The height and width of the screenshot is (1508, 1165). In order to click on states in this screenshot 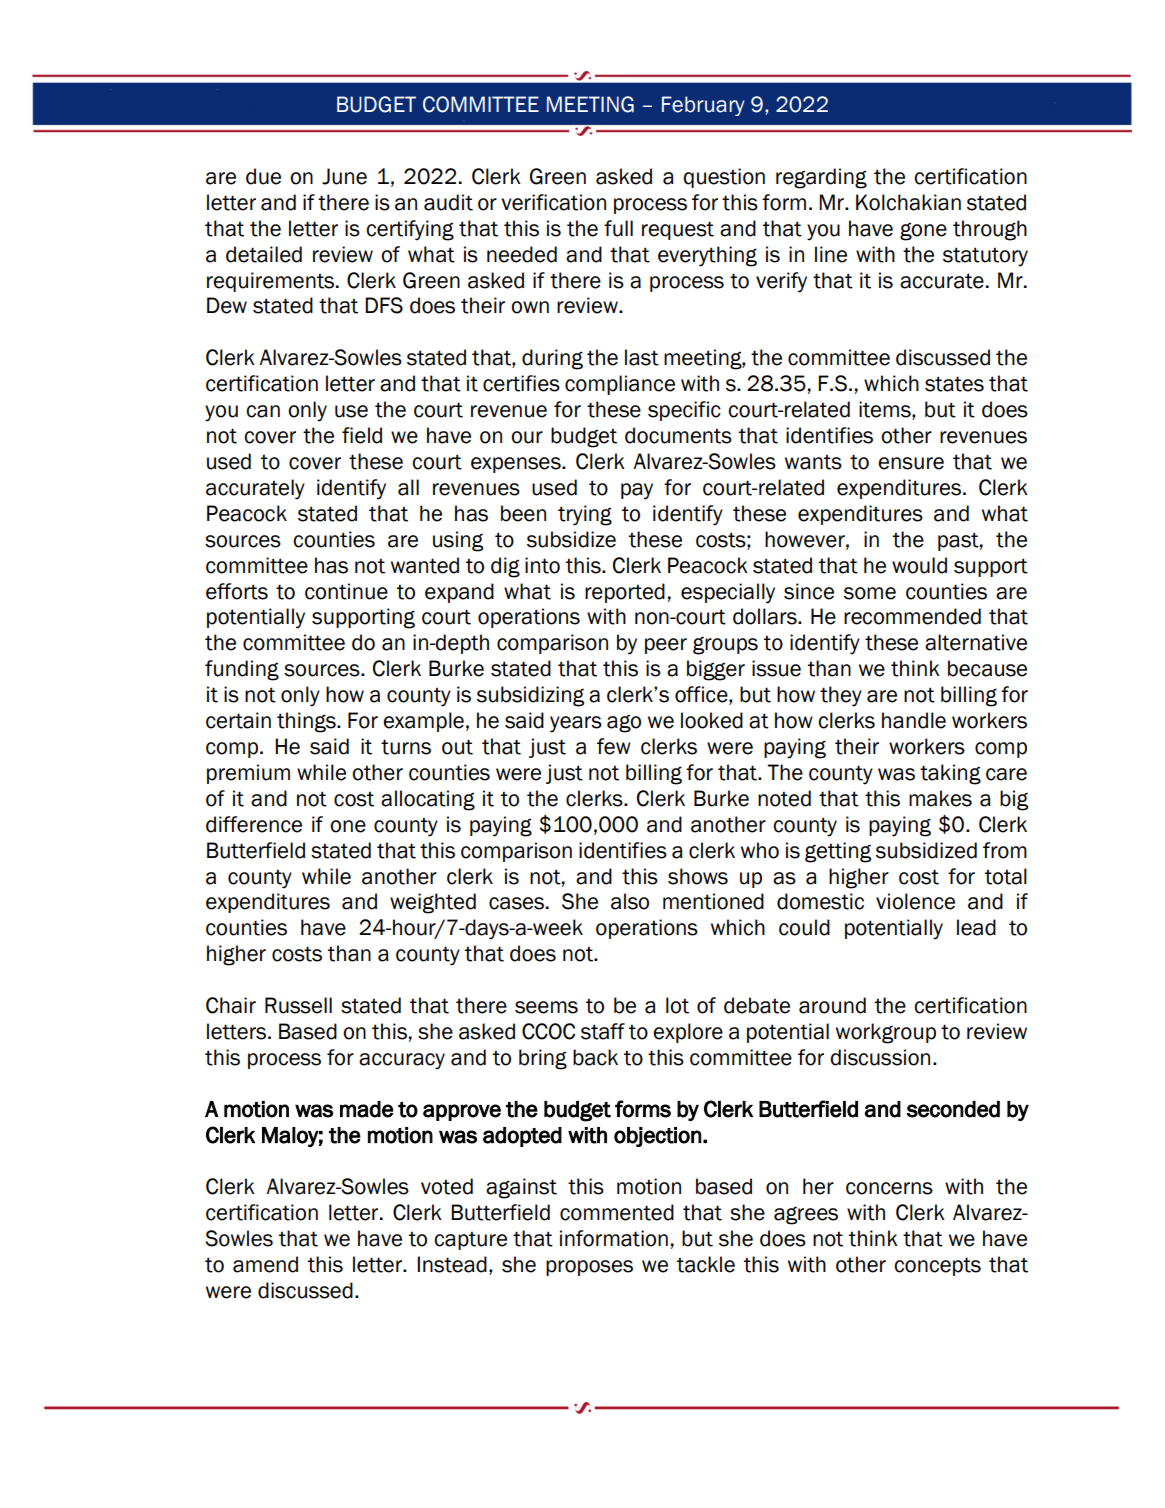, I will do `click(954, 384)`.
